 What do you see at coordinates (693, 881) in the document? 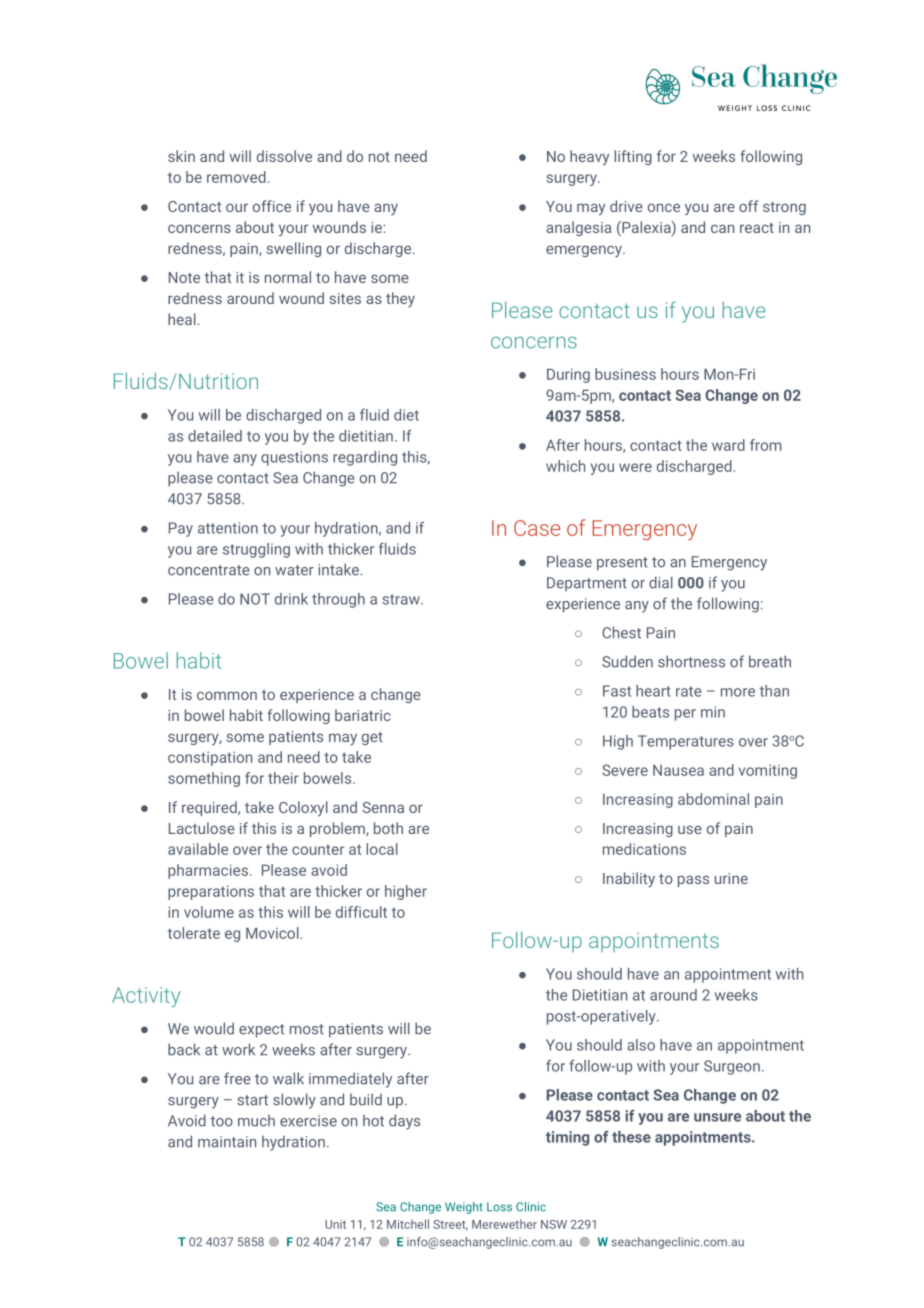
I see `pass` at bounding box center [693, 881].
